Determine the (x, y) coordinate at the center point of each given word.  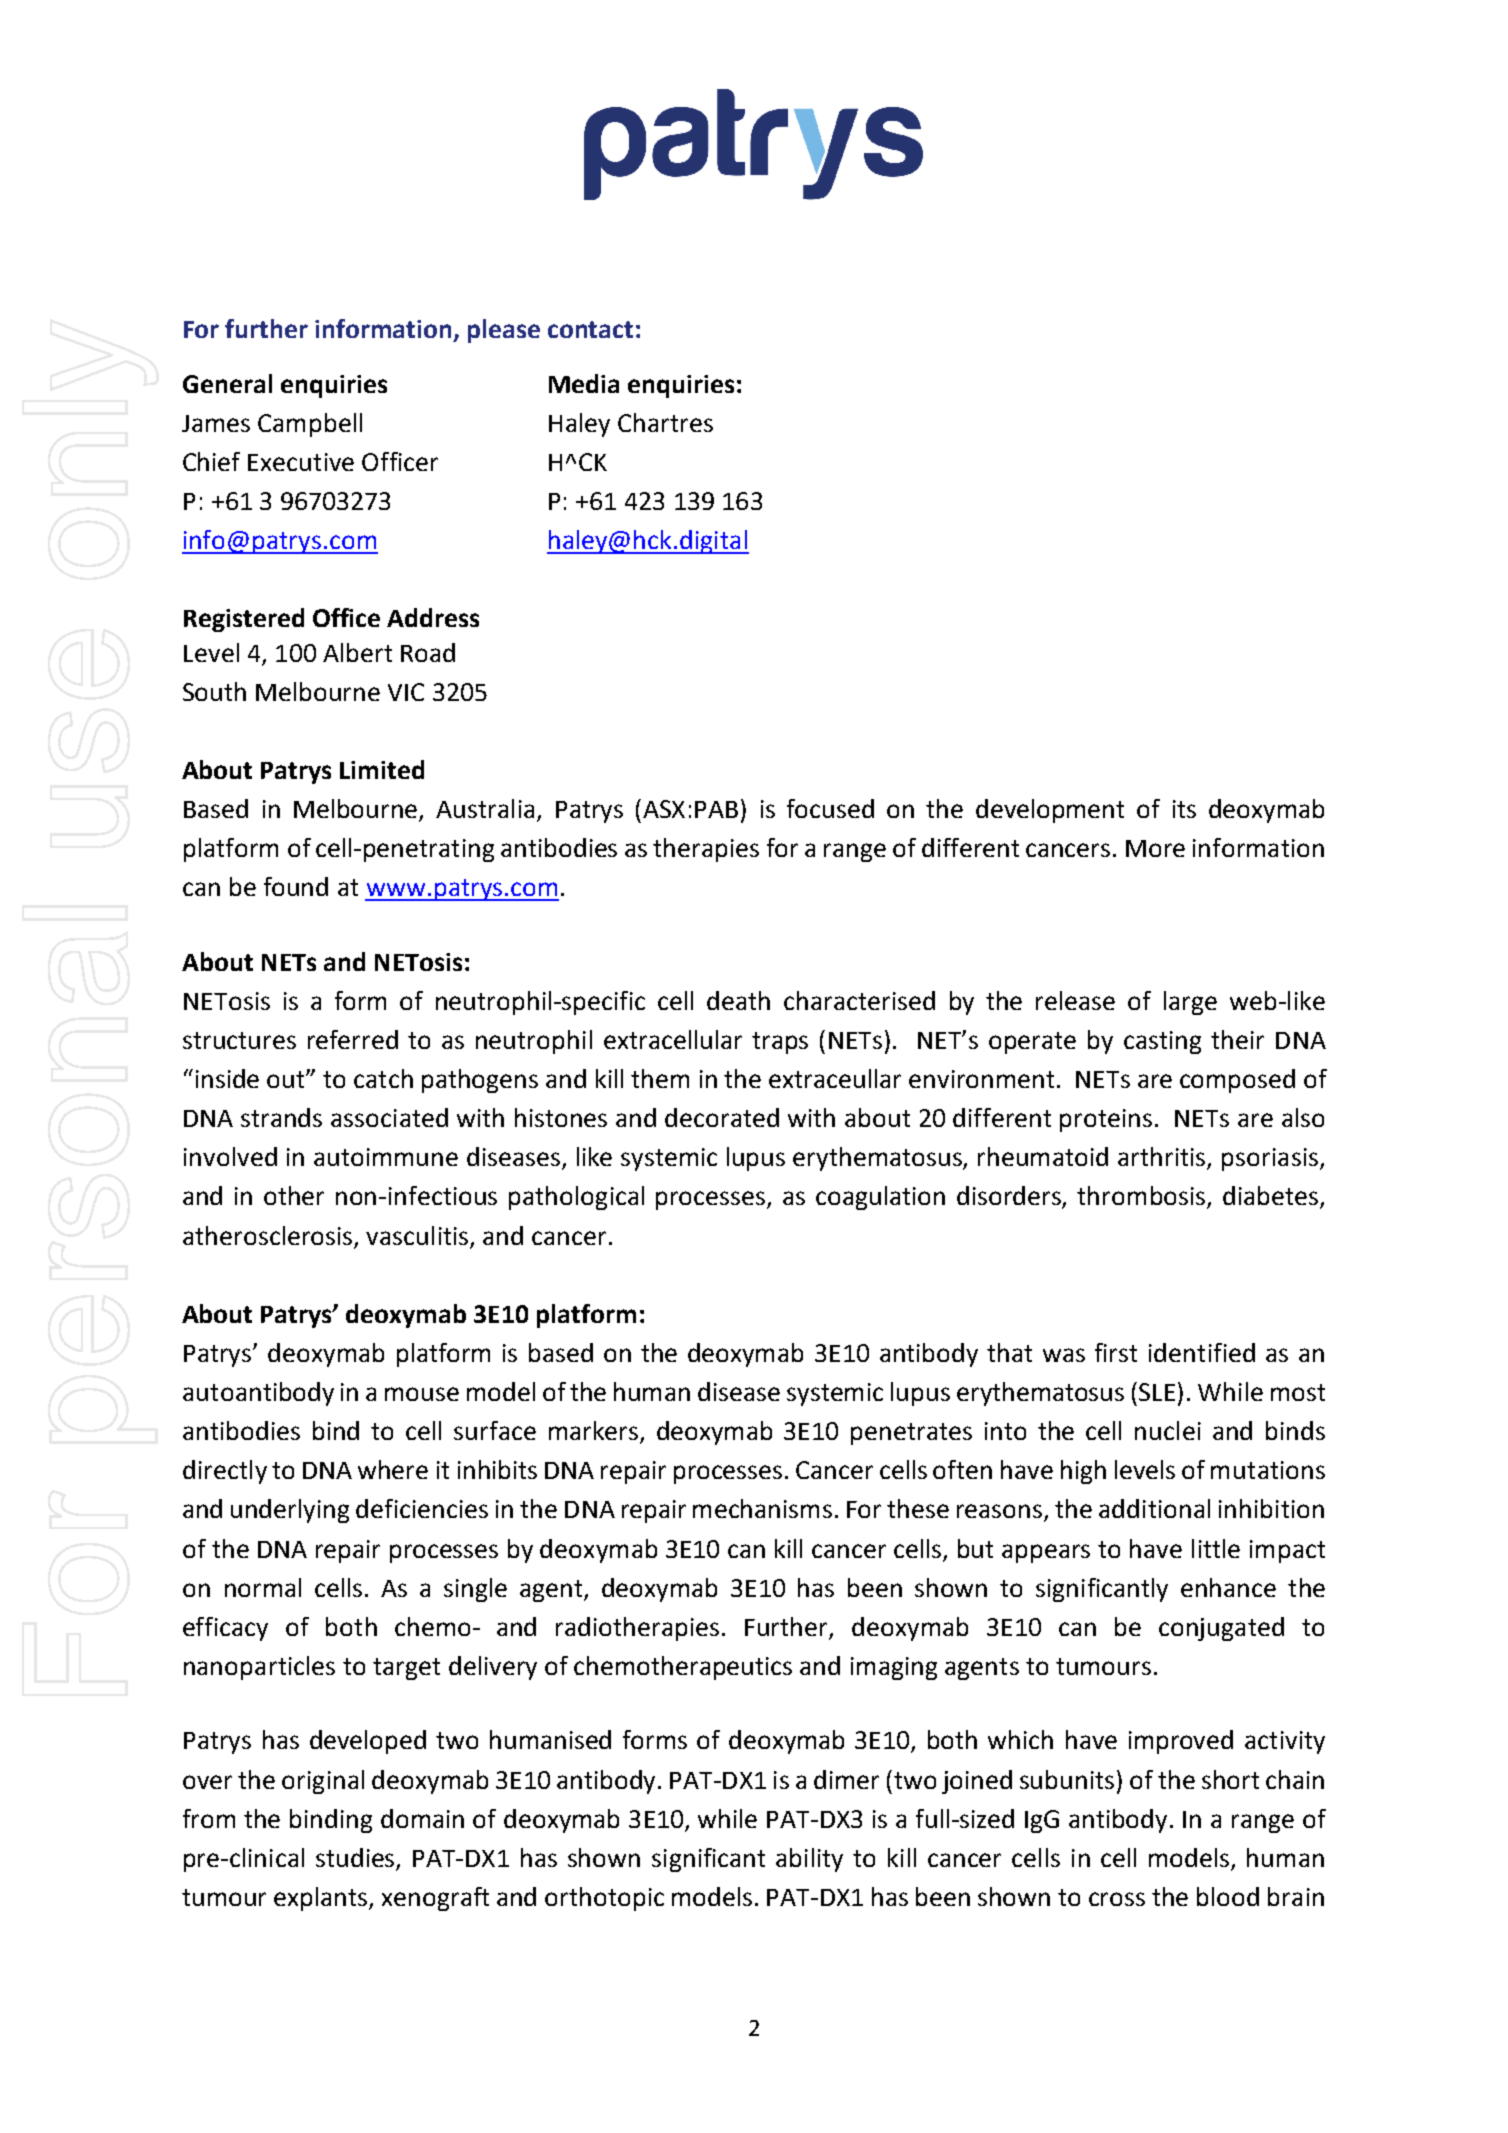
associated (389, 1117)
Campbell (310, 425)
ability (809, 1860)
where (393, 1469)
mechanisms (762, 1508)
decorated (722, 1117)
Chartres (665, 422)
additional (1154, 1508)
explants (322, 1899)
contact (590, 329)
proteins (1106, 1120)
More (1155, 848)
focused (830, 808)
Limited (382, 769)
